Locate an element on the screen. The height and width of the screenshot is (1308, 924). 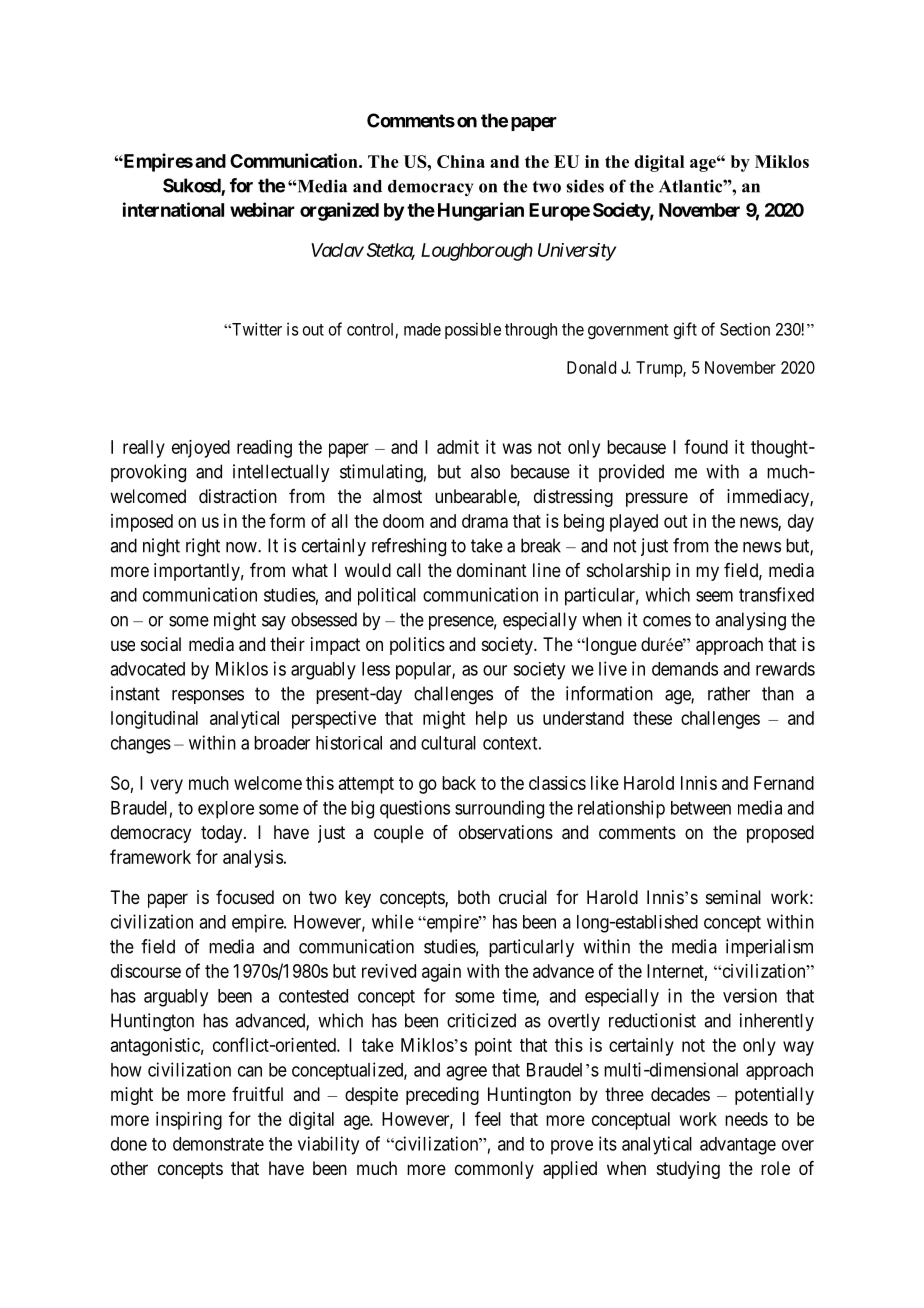
seminal is located at coordinates (733, 897).
